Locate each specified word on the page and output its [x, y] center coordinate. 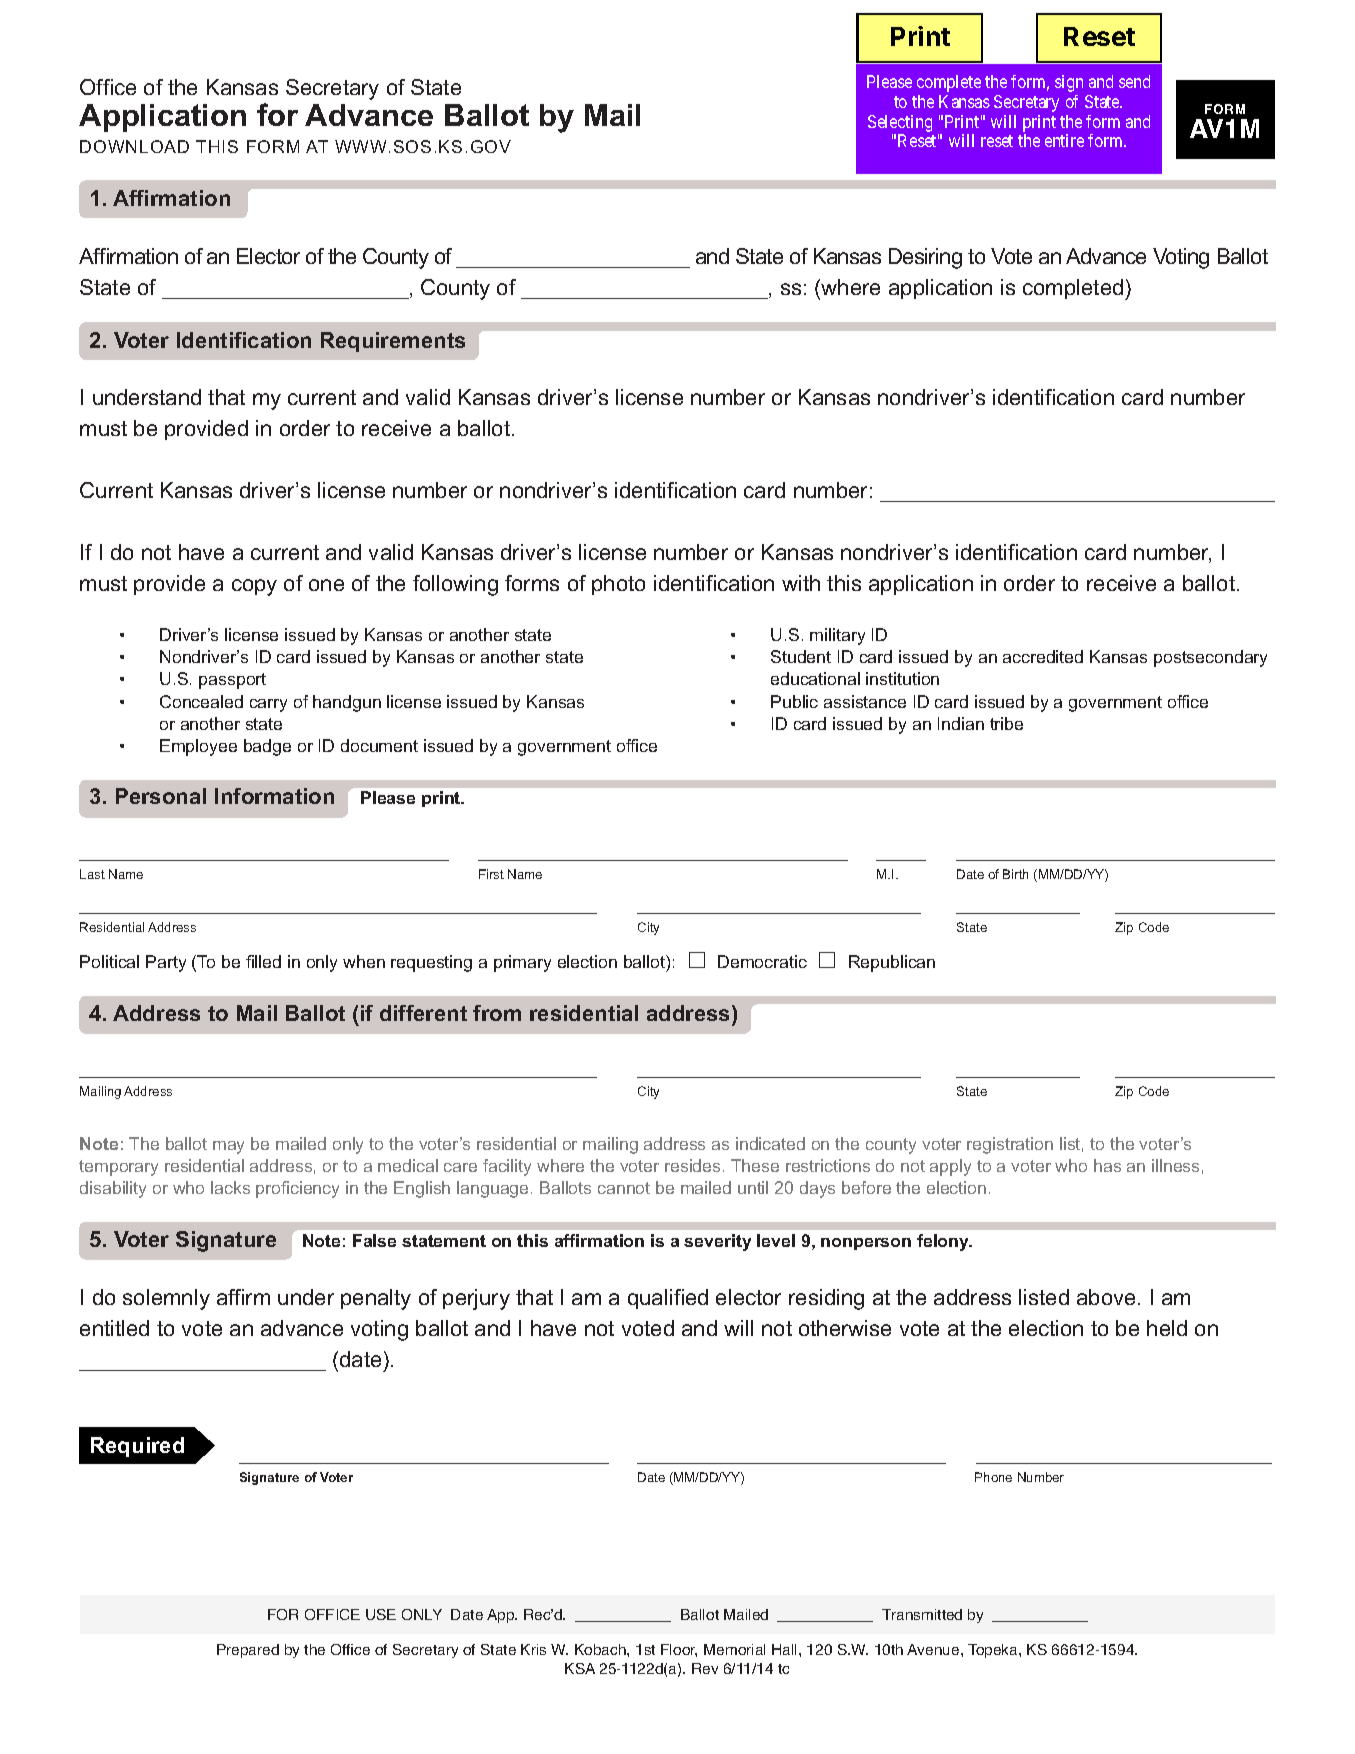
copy [254, 587]
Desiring [925, 258]
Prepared [248, 1651]
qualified [668, 1299]
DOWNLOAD [134, 146]
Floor [679, 1650]
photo [618, 585]
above [1106, 1297]
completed [1074, 289]
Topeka [994, 1651]
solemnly [166, 1299]
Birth [1015, 874]
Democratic [762, 961]
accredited [1043, 656]
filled [263, 961]
